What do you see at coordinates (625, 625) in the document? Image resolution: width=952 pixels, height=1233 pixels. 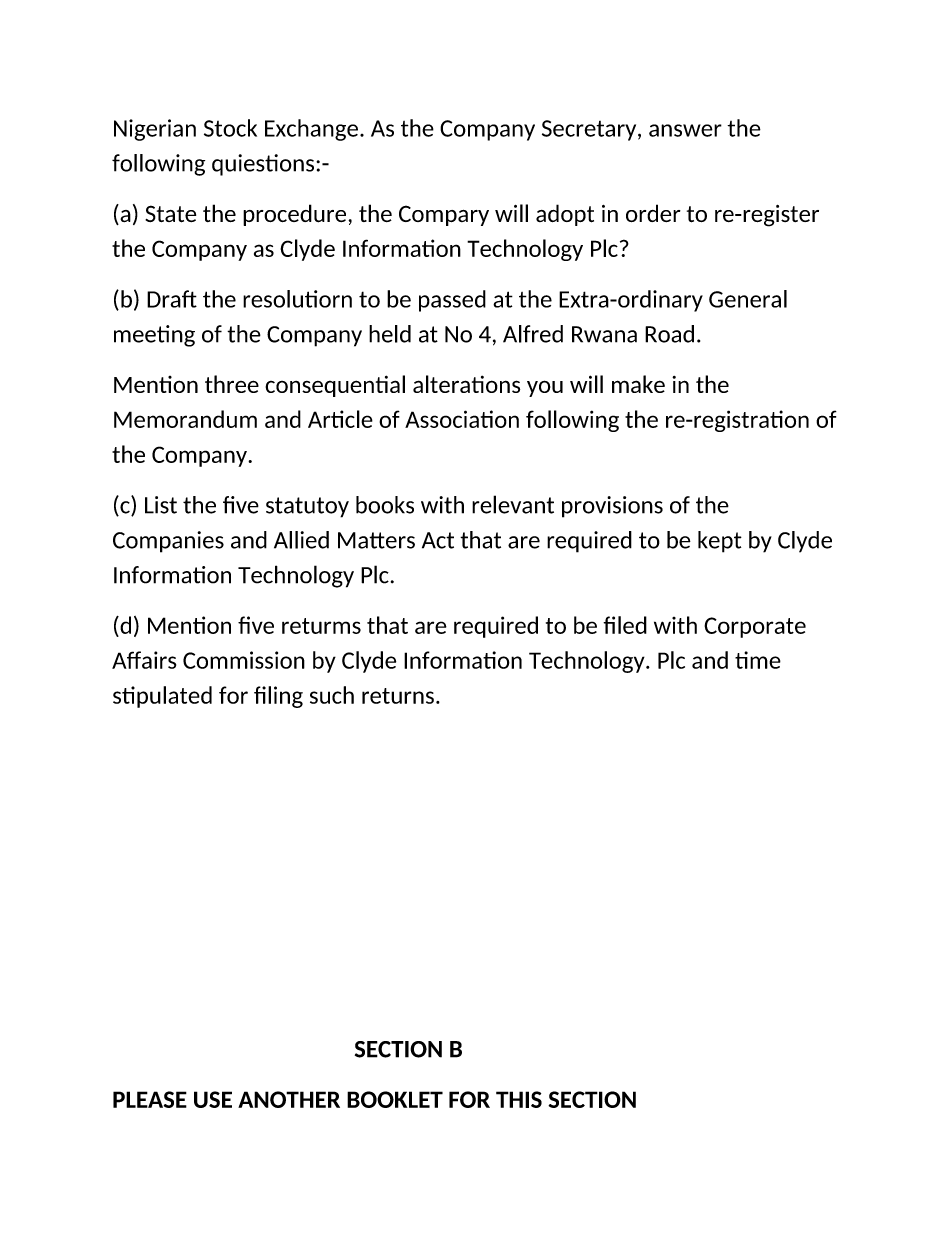 I see `fled` at bounding box center [625, 625].
